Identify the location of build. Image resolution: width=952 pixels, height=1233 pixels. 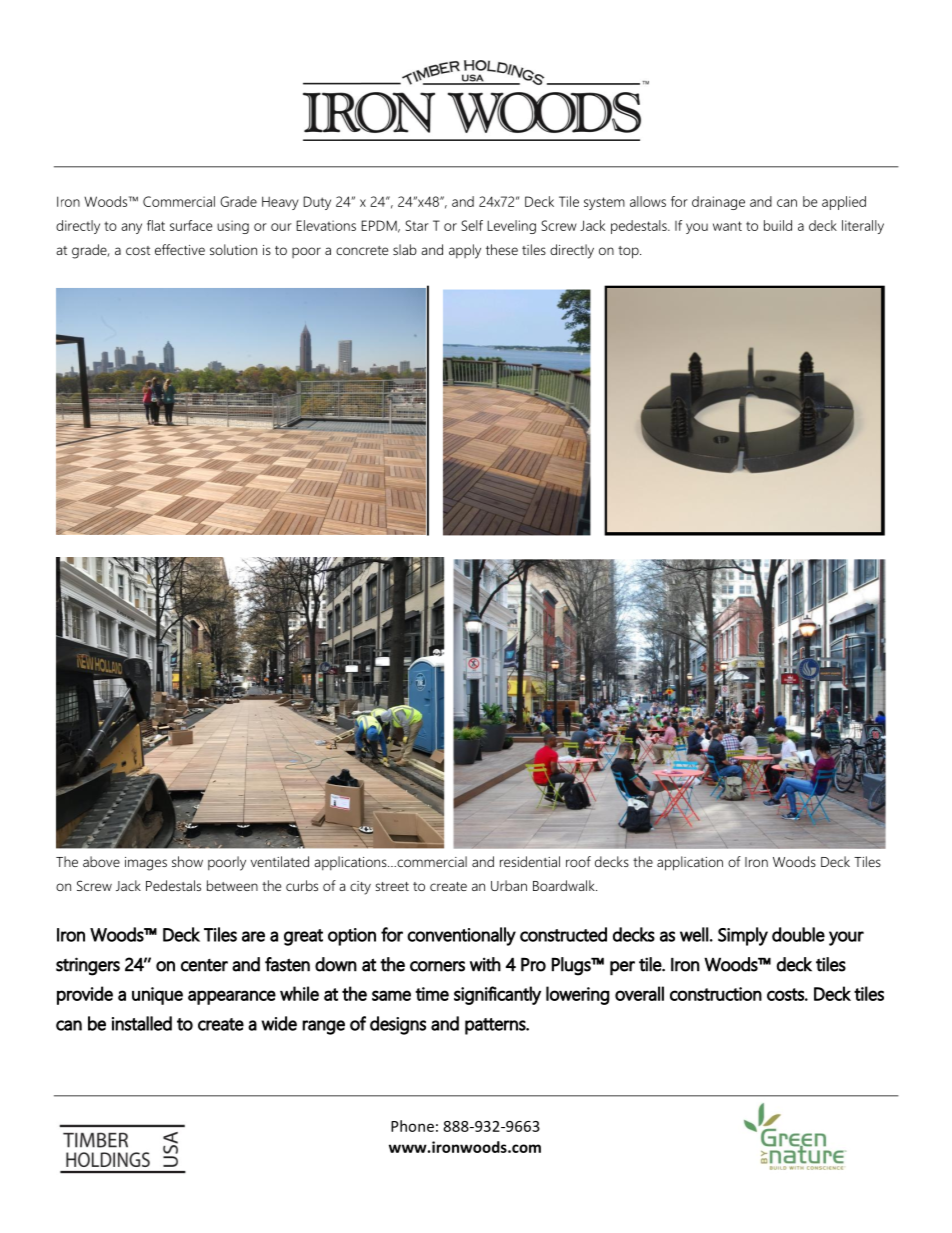
(778, 225).
